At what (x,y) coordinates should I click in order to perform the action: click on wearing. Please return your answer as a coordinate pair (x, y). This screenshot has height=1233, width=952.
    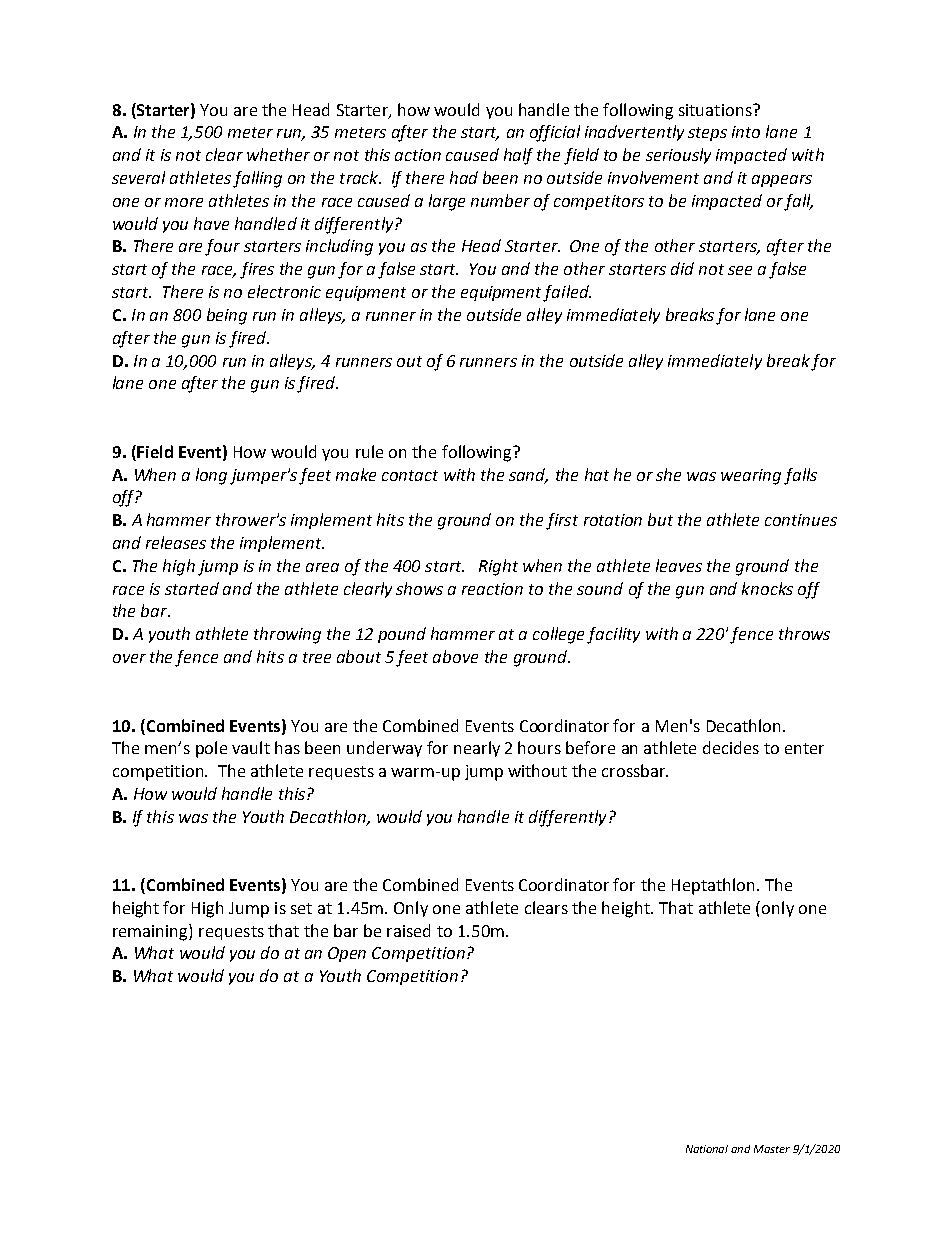
    Looking at the image, I should click on (751, 477).
